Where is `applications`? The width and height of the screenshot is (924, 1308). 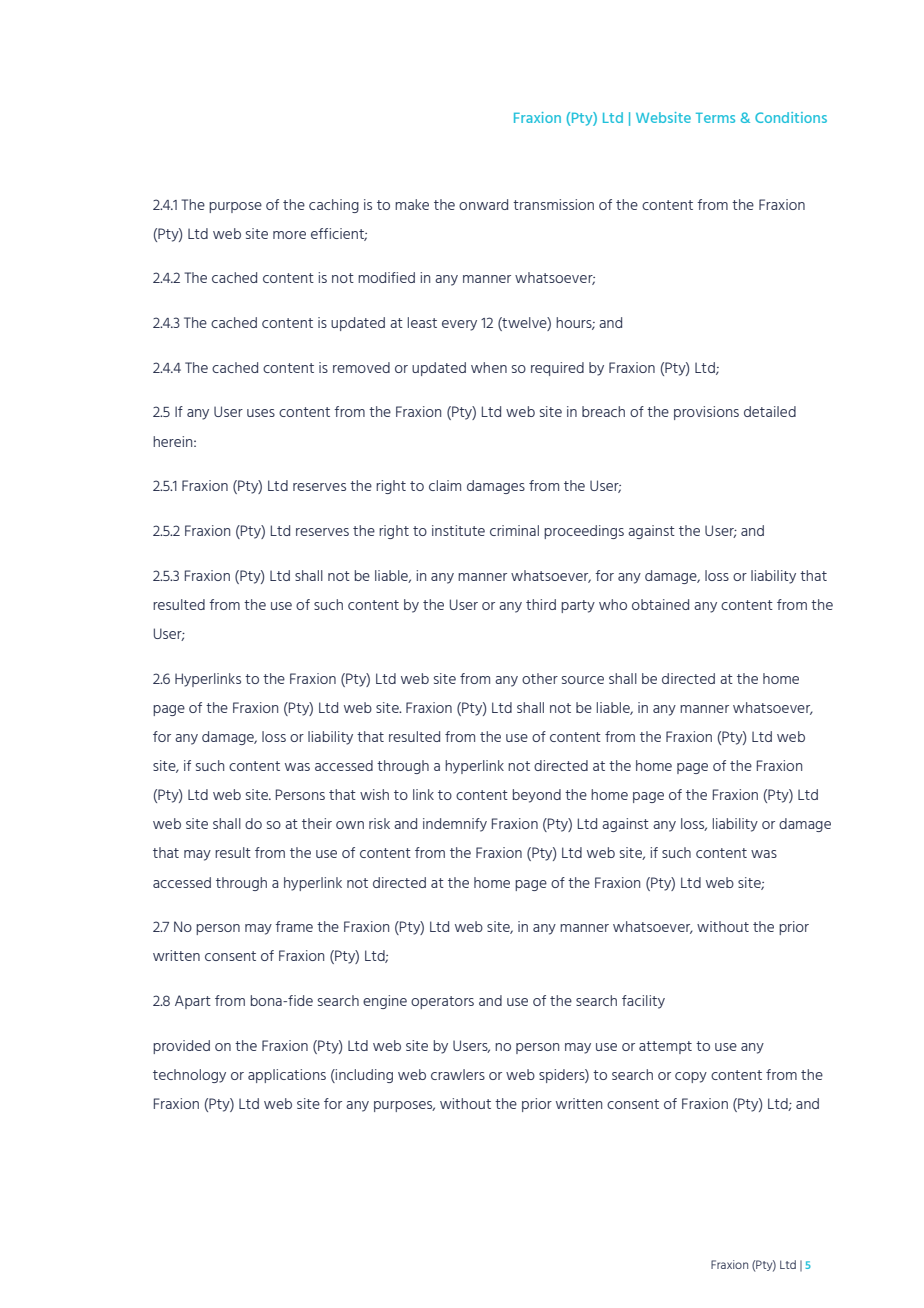 applications is located at coordinates (287, 1076).
